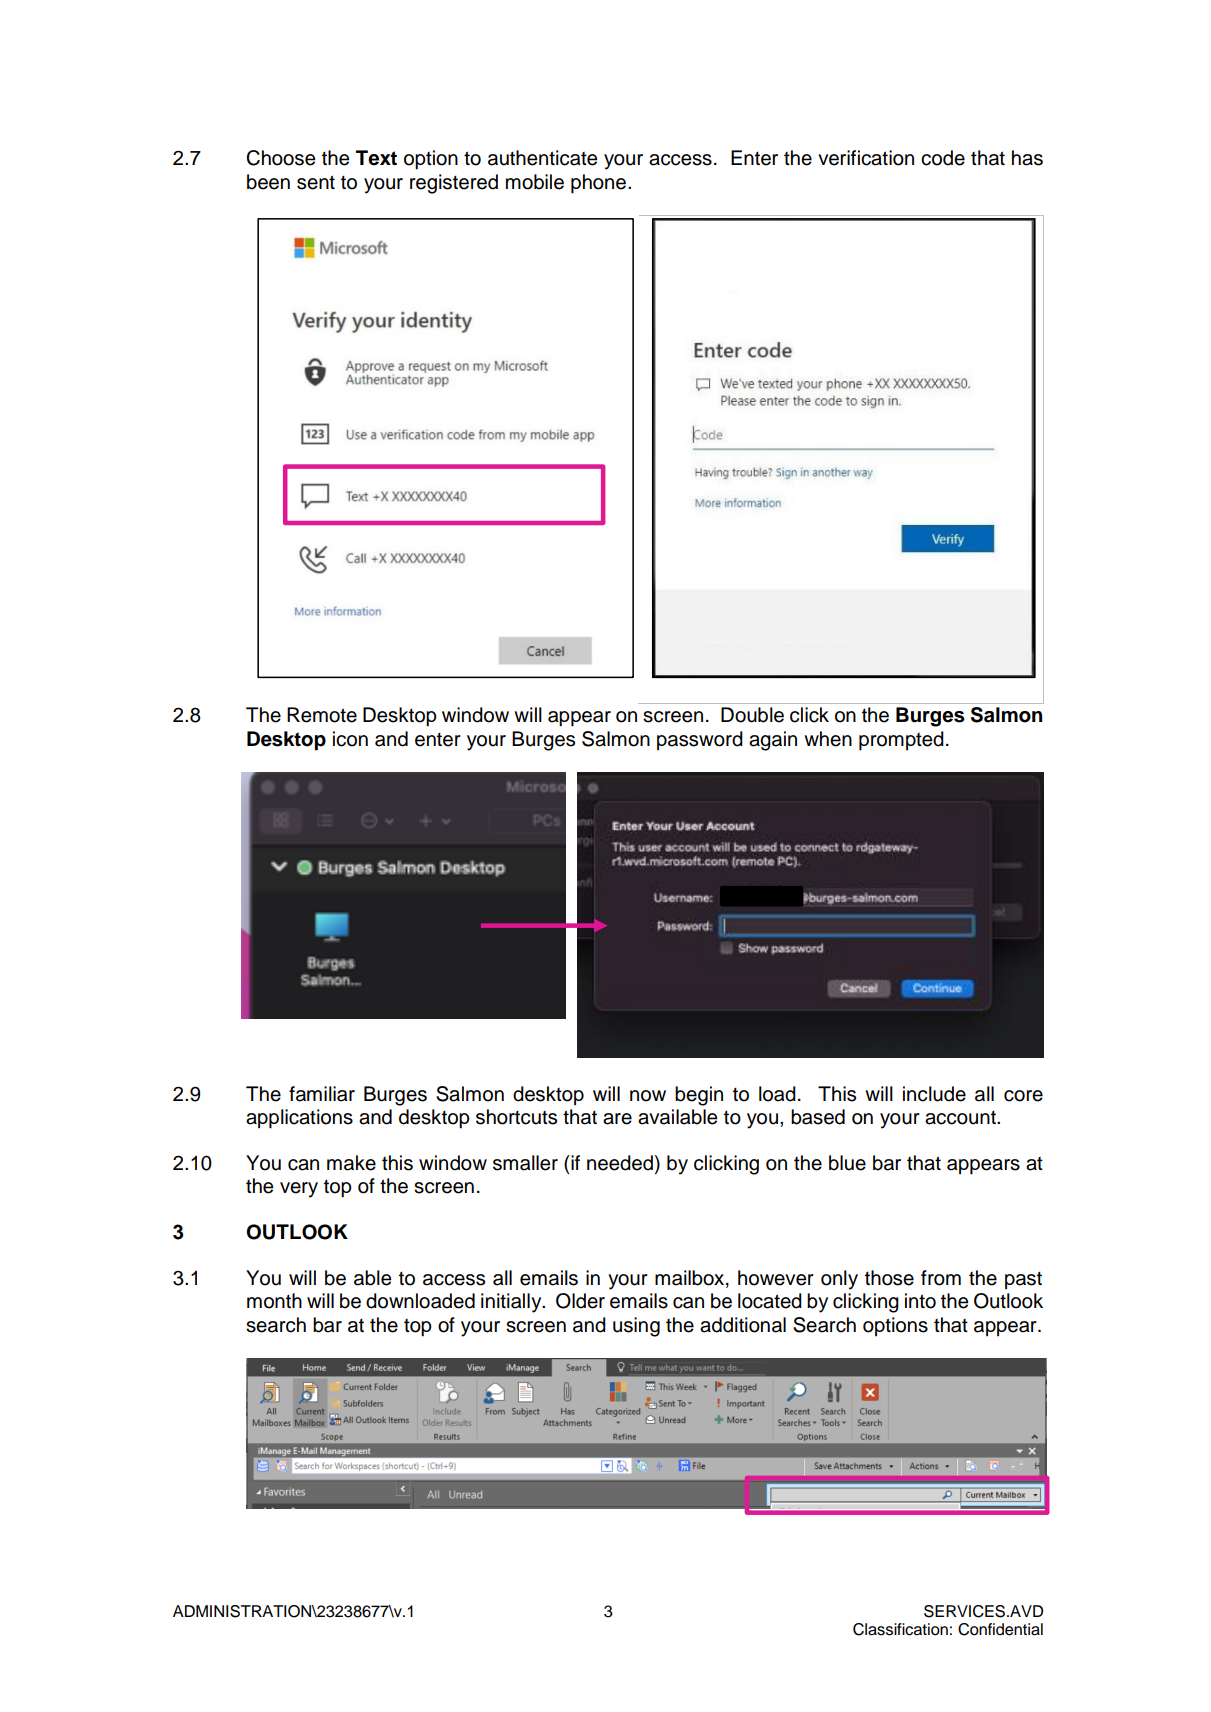 This screenshot has width=1211, height=1712. I want to click on icon, so click(350, 739).
